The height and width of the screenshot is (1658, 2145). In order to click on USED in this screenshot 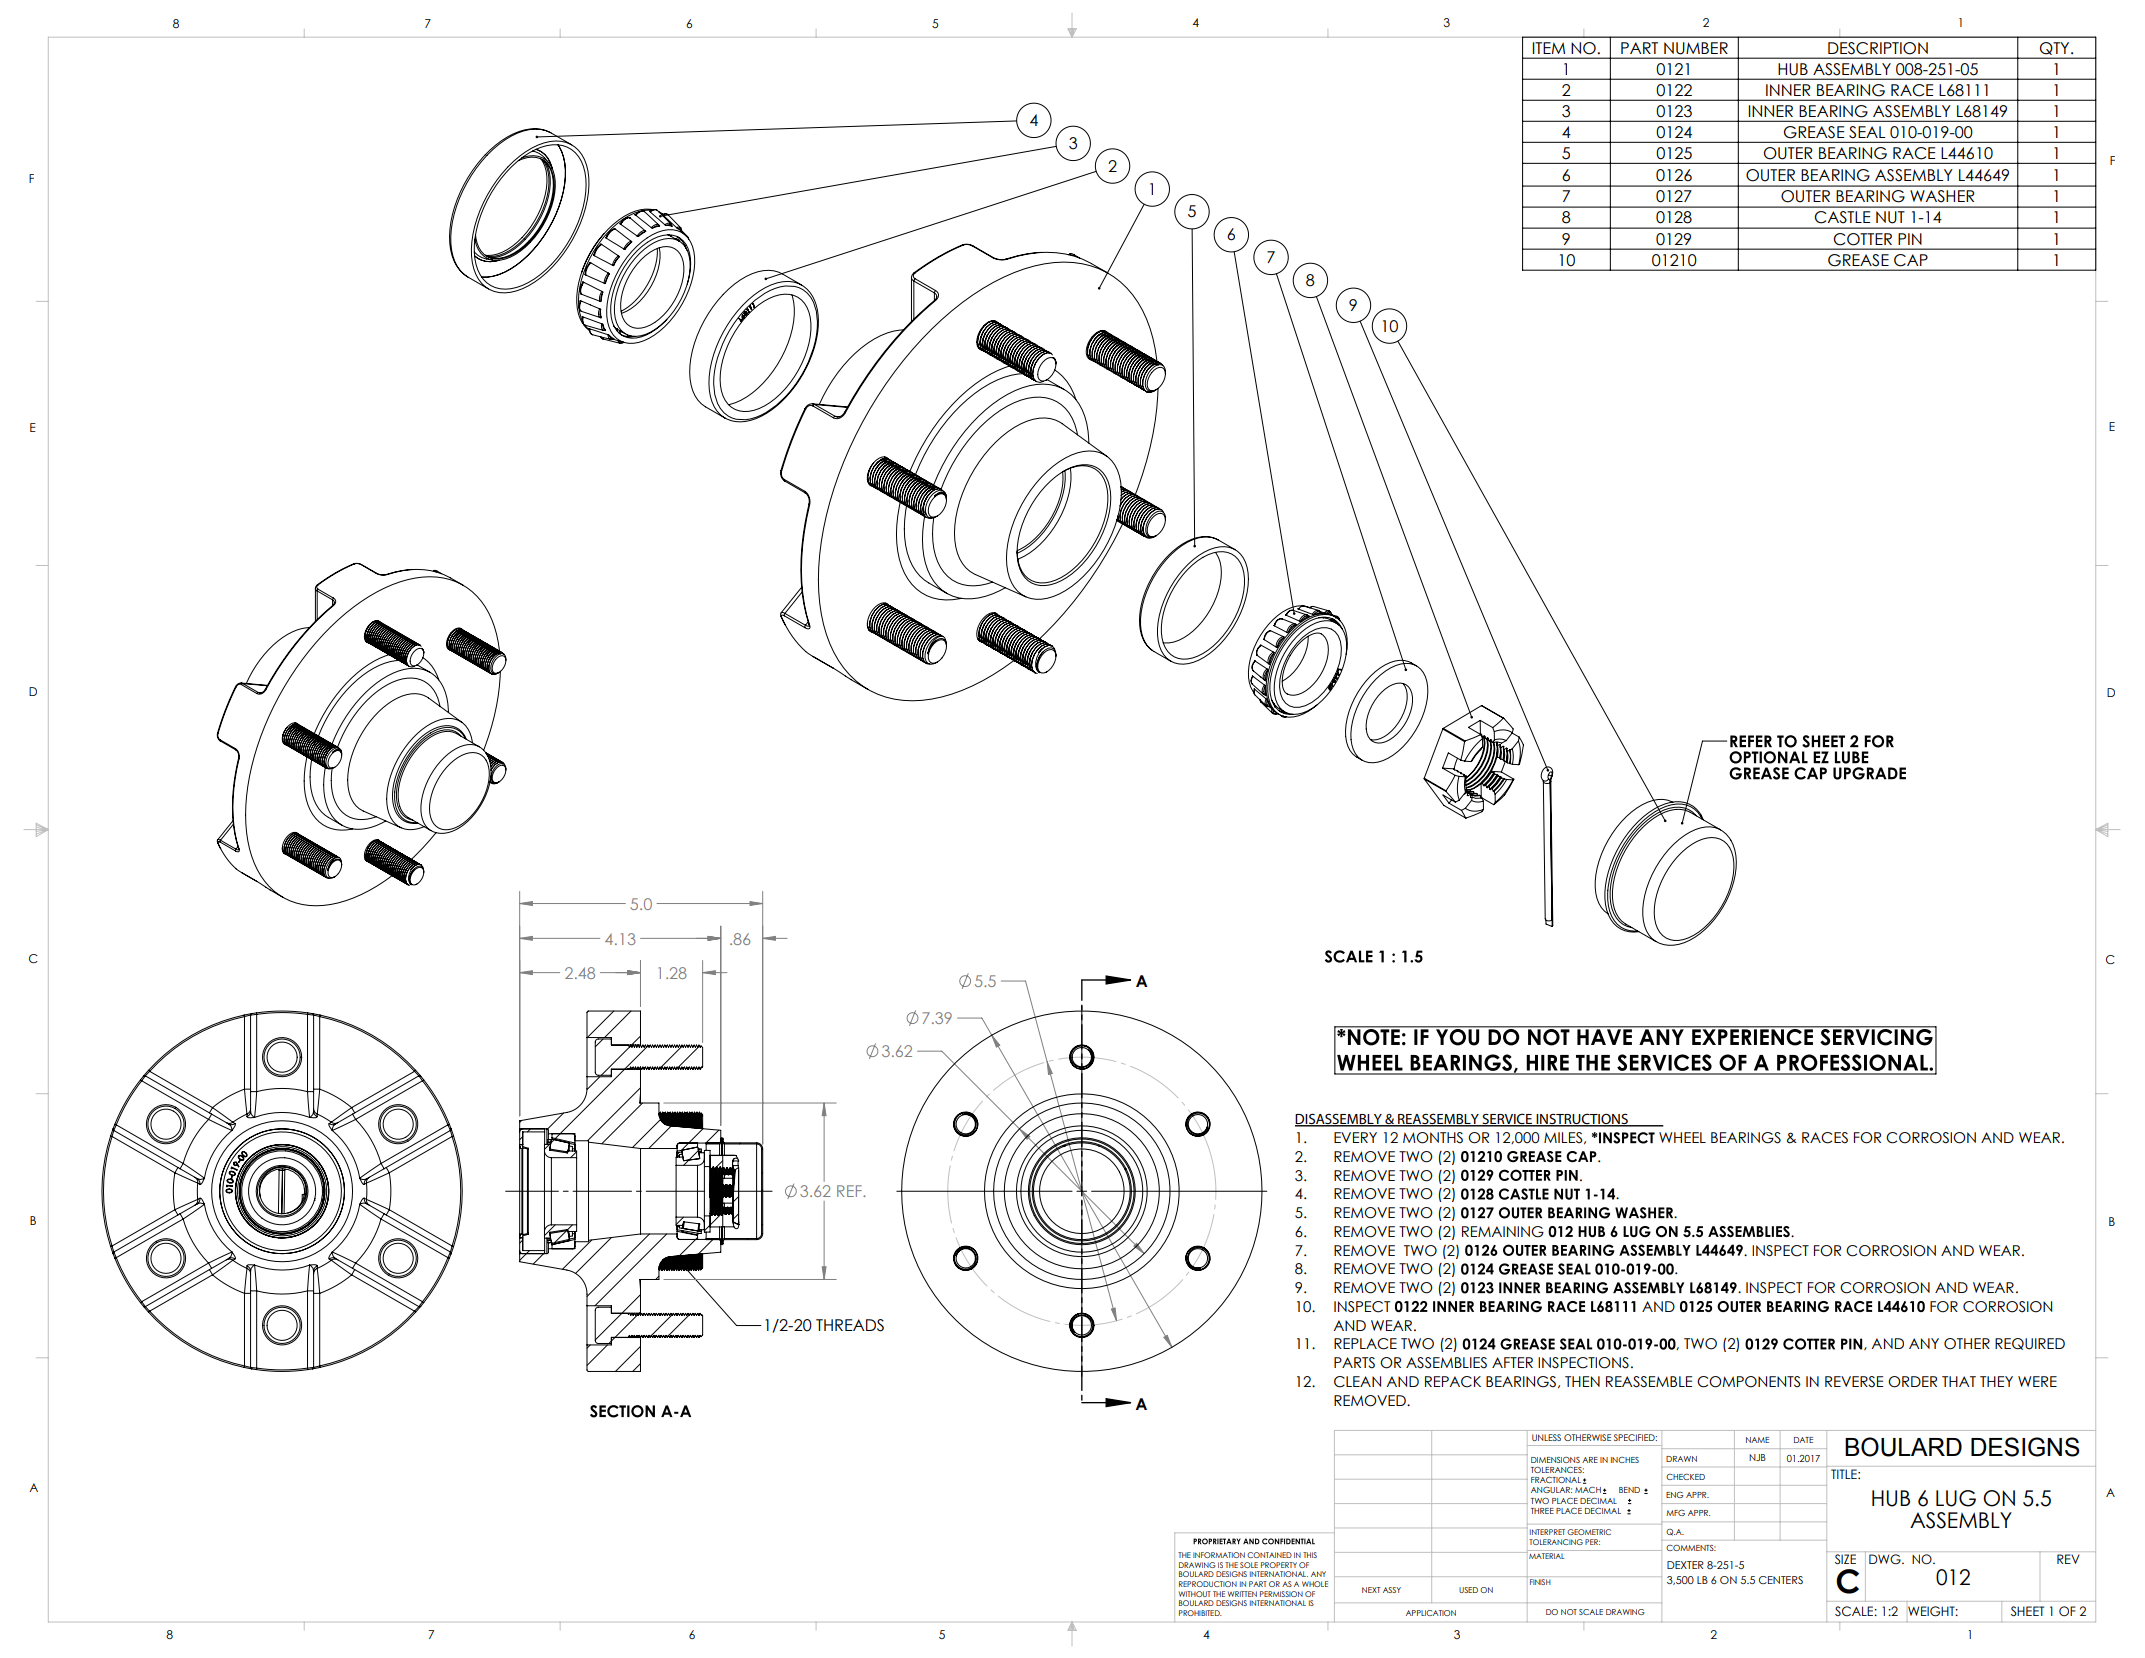, I will do `click(1468, 1590)`.
